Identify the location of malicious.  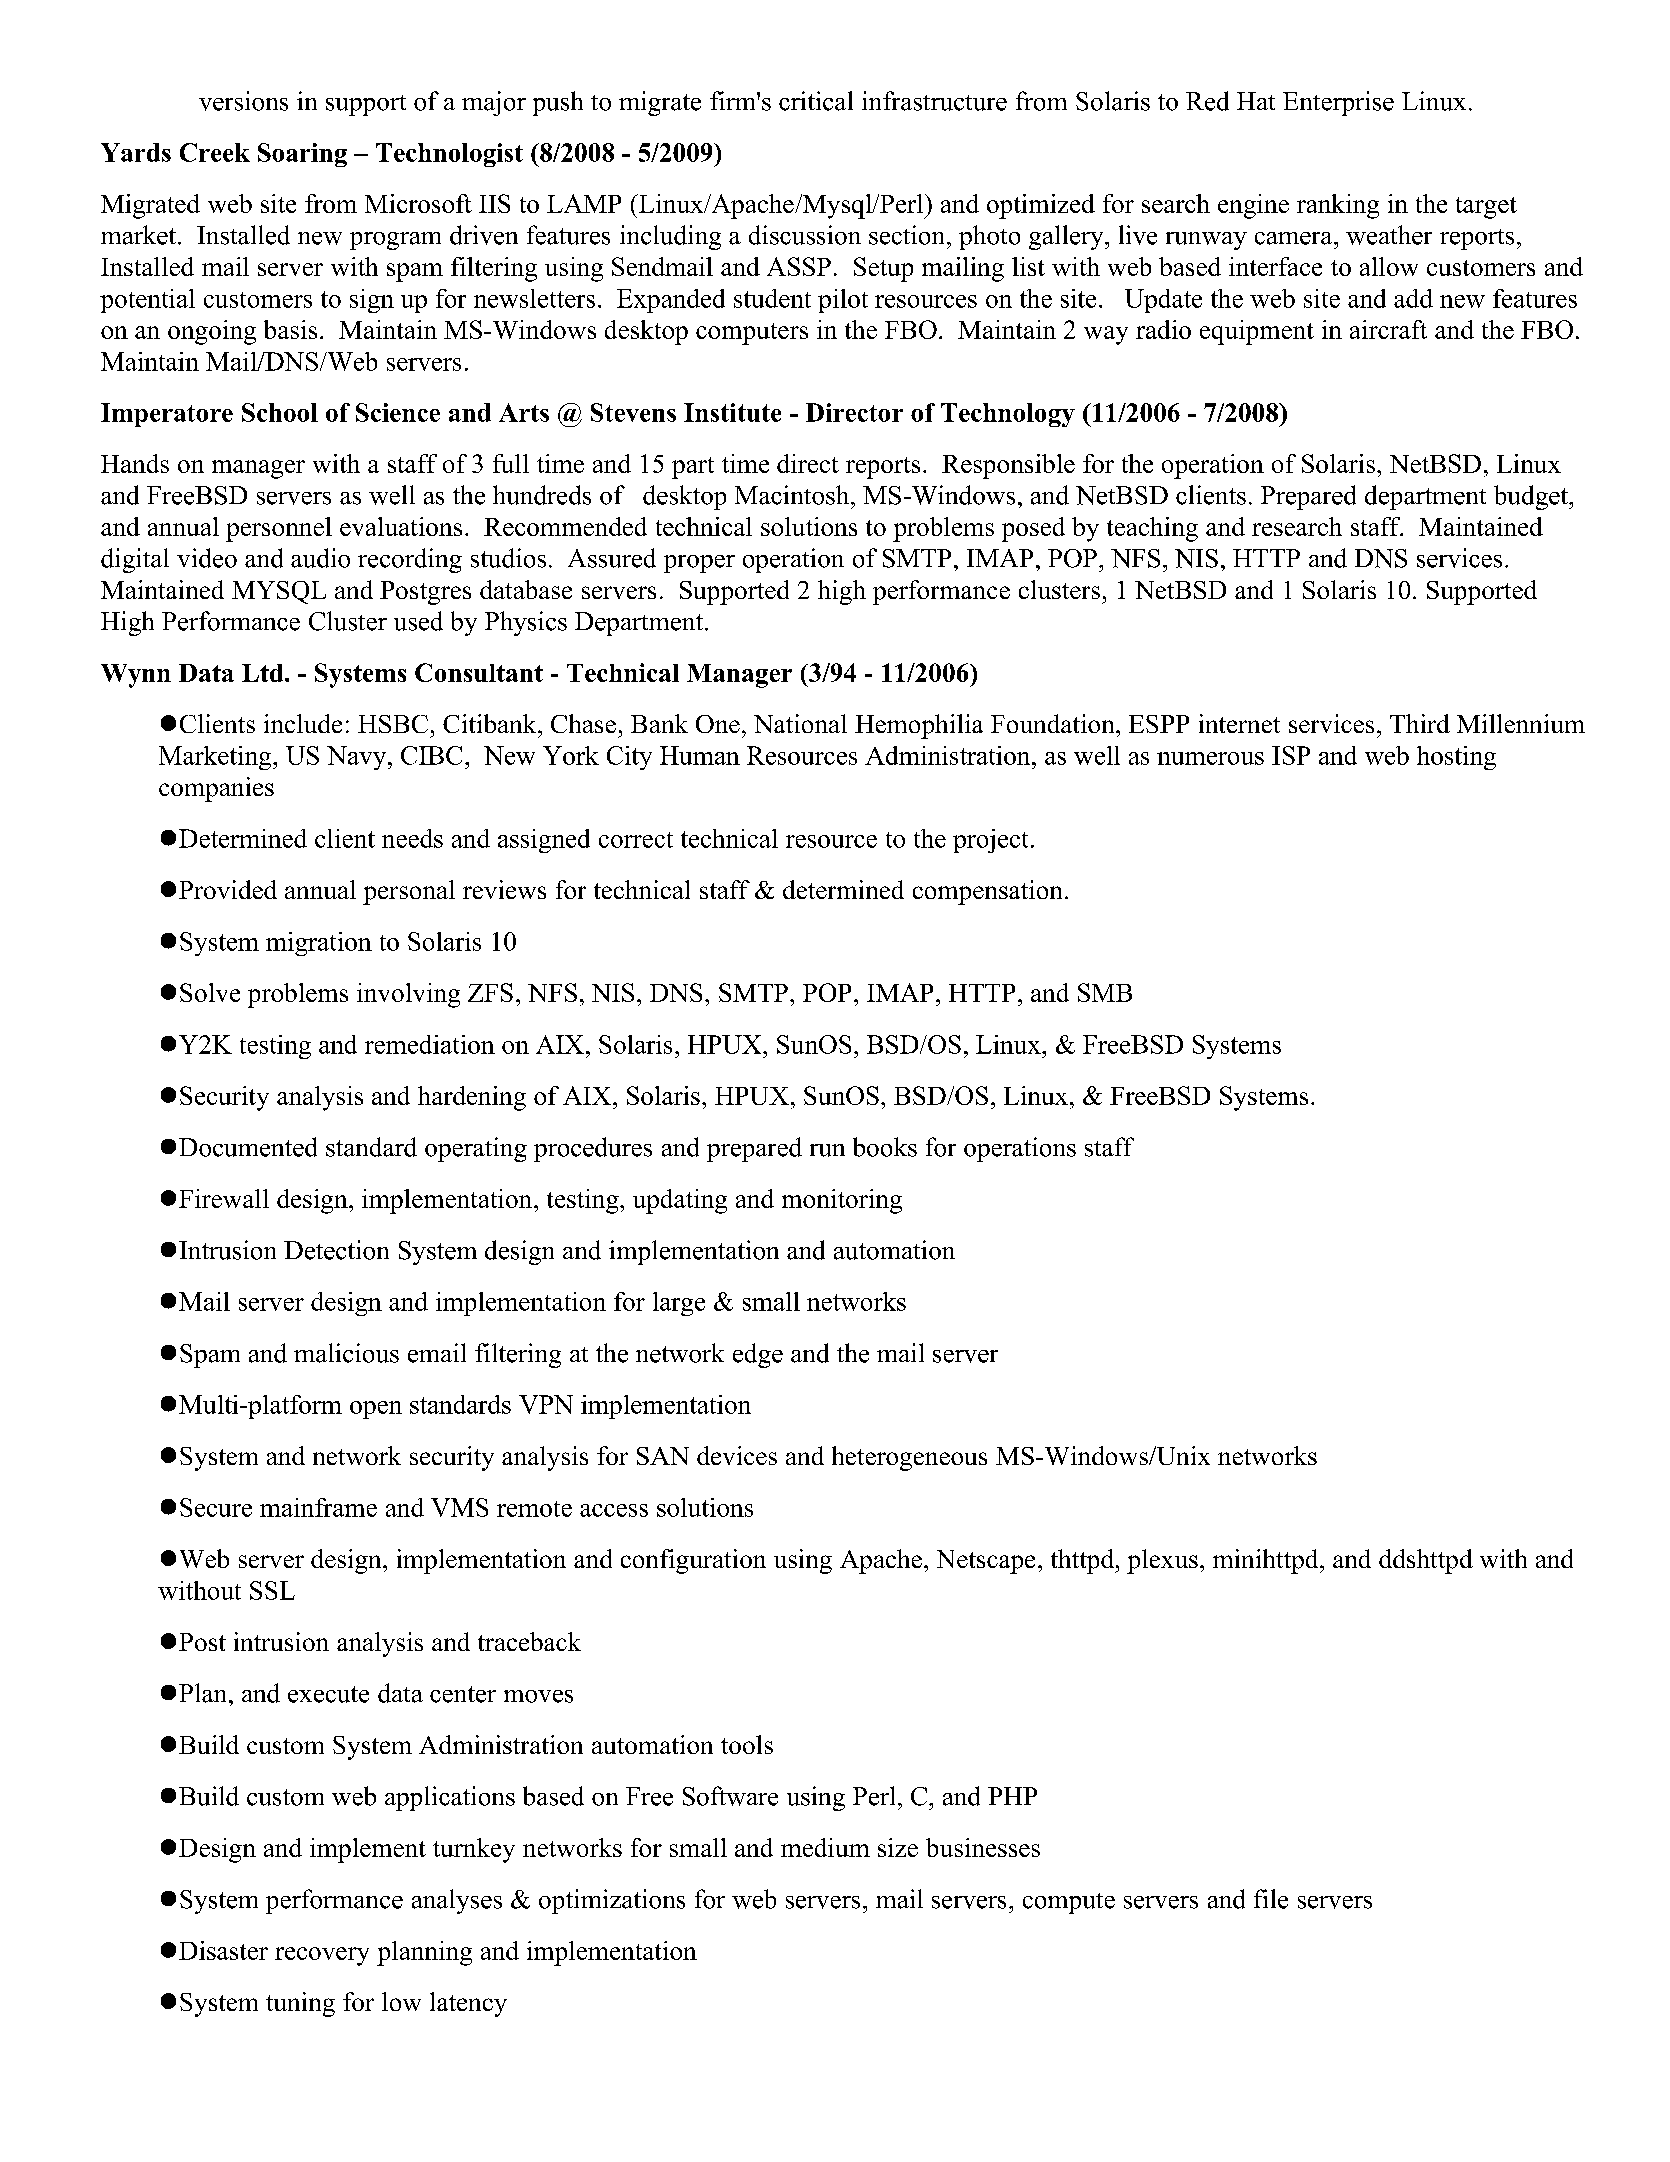
(346, 1353).
